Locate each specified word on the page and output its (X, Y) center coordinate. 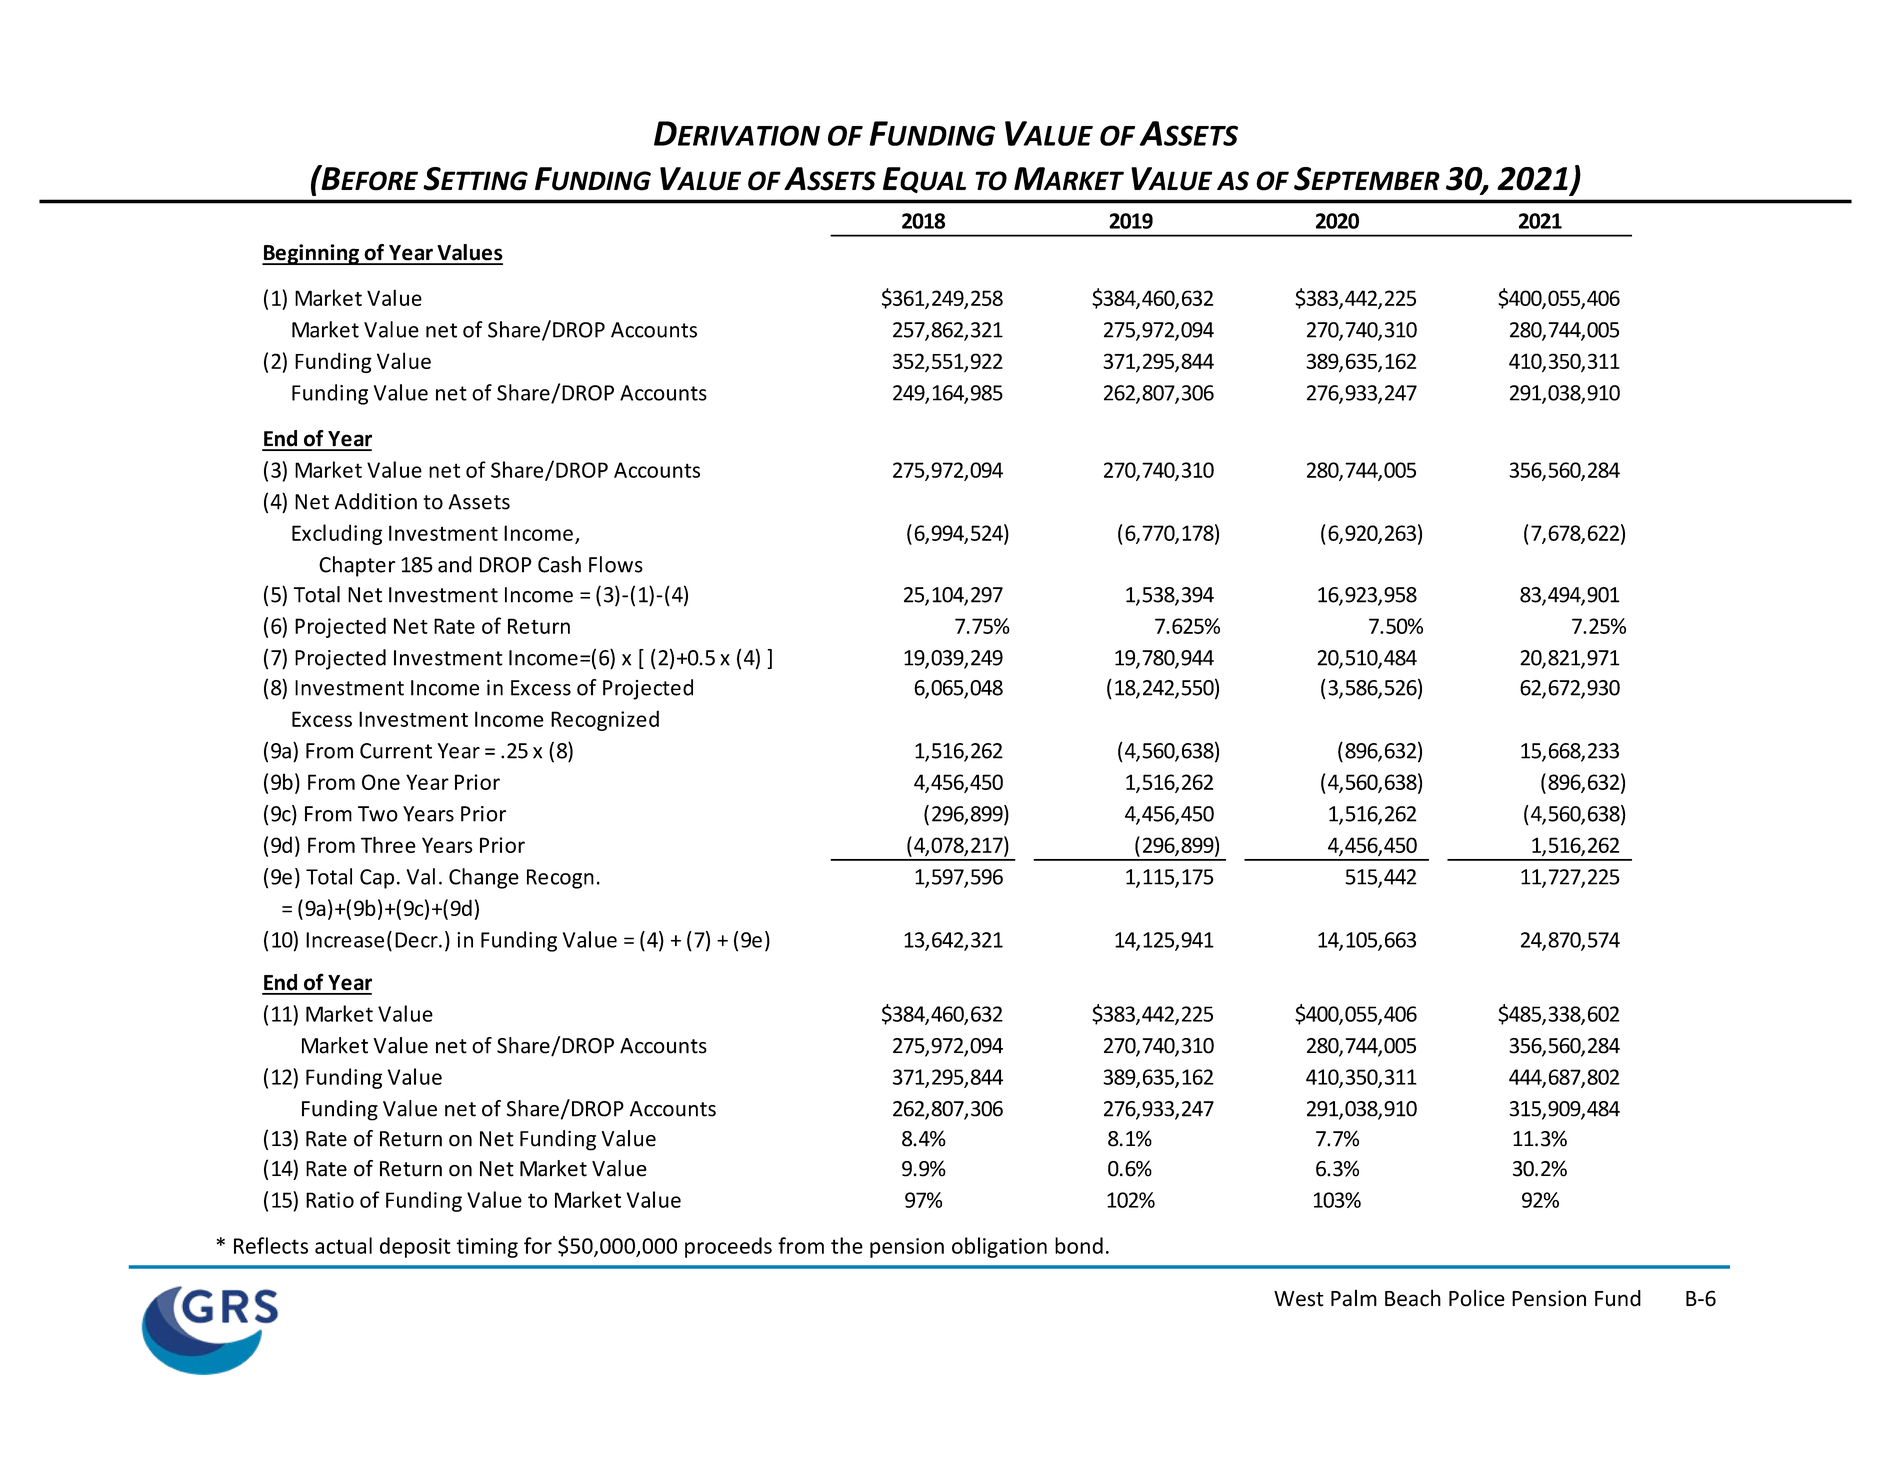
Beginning (311, 254)
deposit (415, 1247)
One (381, 782)
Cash (559, 564)
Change (484, 878)
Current (396, 751)
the (847, 1245)
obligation (999, 1247)
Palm (1354, 1298)
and (455, 564)
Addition (375, 501)
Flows (616, 564)
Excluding (337, 534)
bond (1079, 1245)
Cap (377, 879)
